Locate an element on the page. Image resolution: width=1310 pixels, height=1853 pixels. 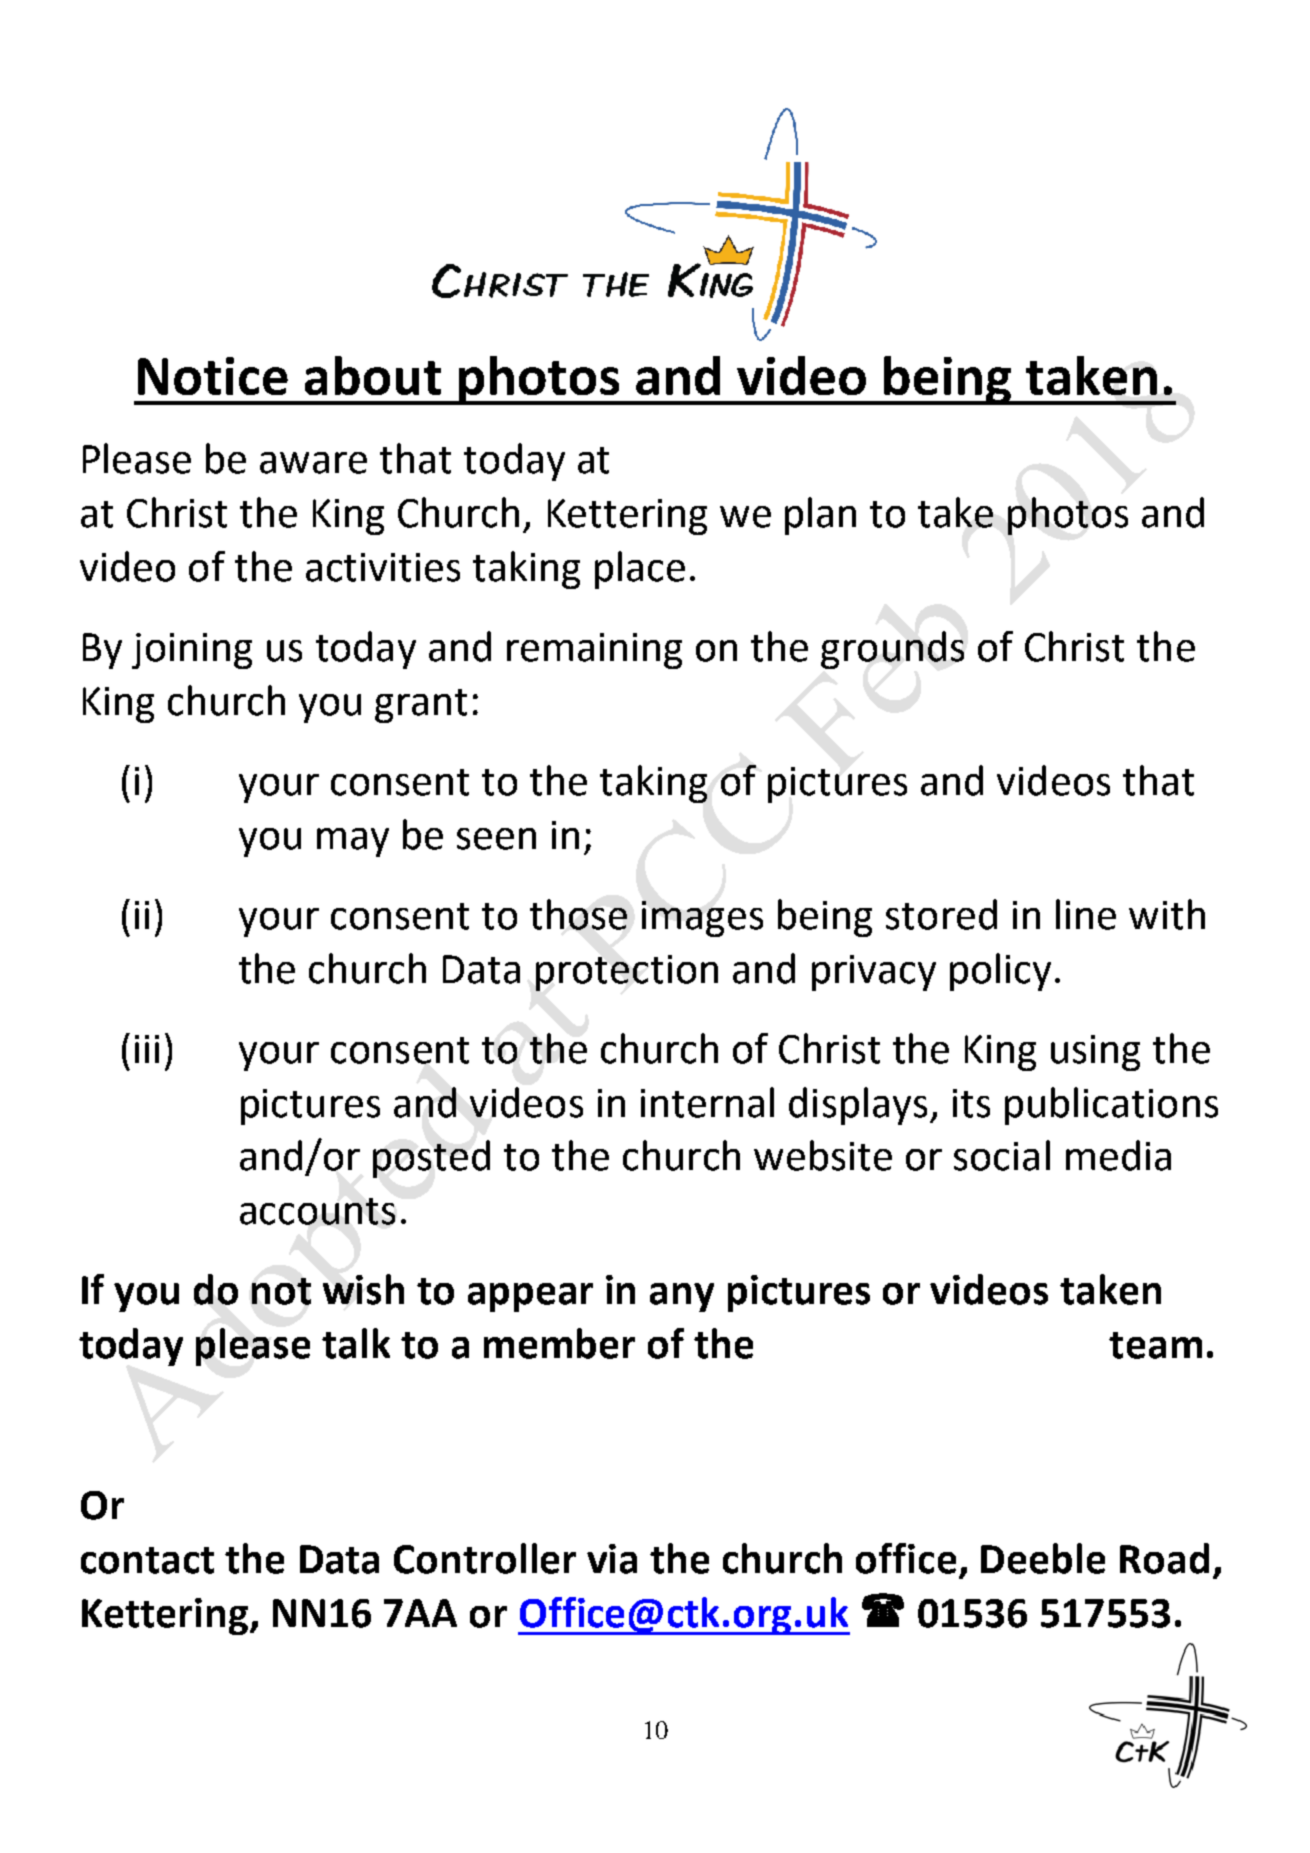
Notice is located at coordinates (213, 376).
